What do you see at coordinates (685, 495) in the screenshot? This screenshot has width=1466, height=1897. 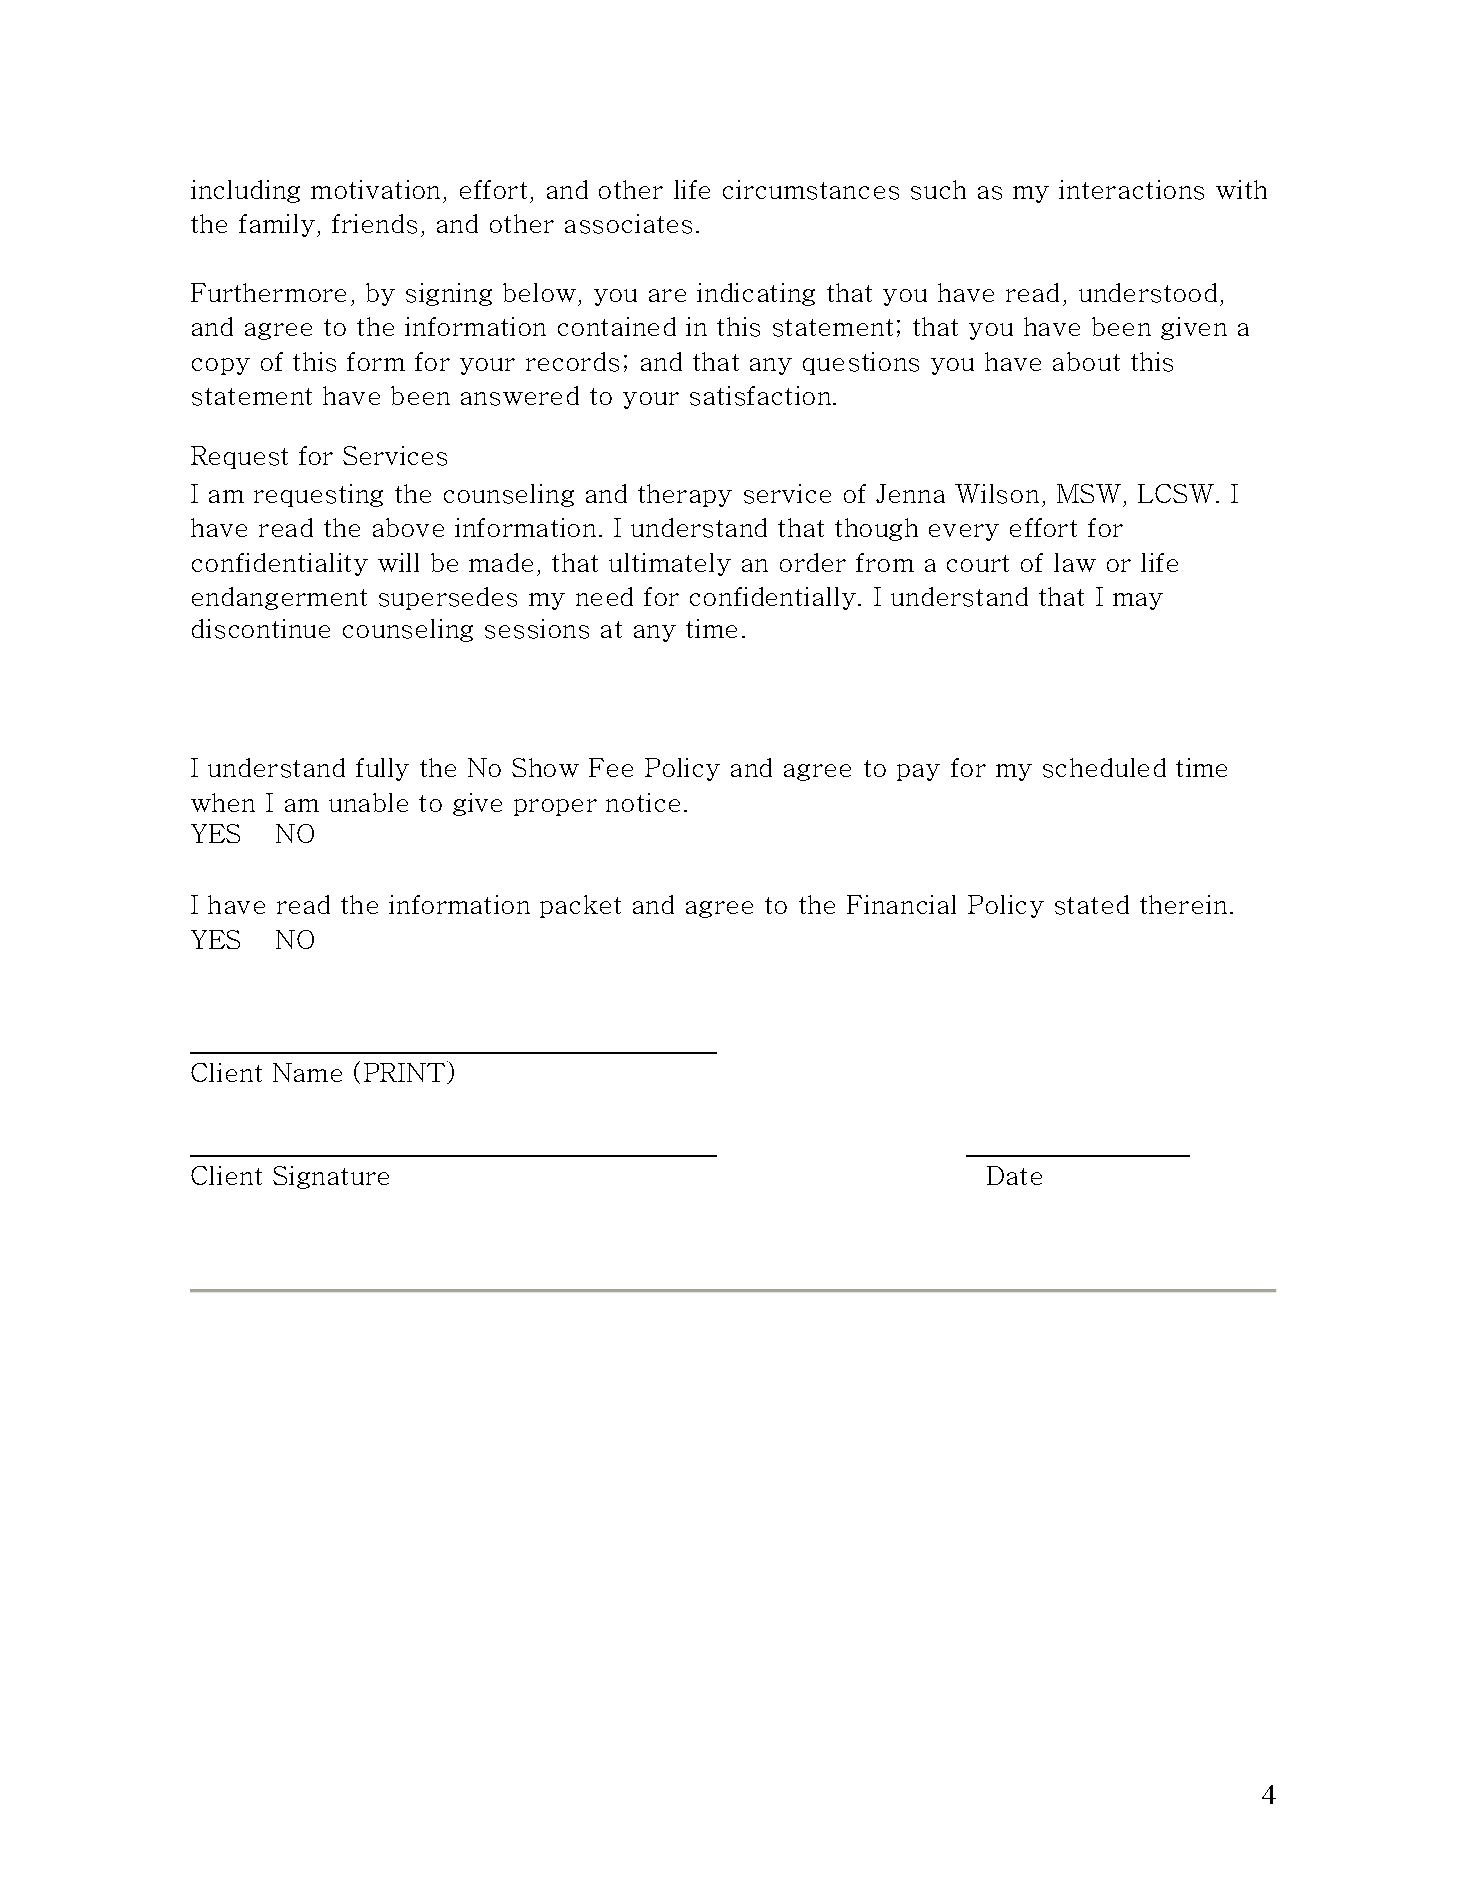 I see `therapy` at bounding box center [685, 495].
